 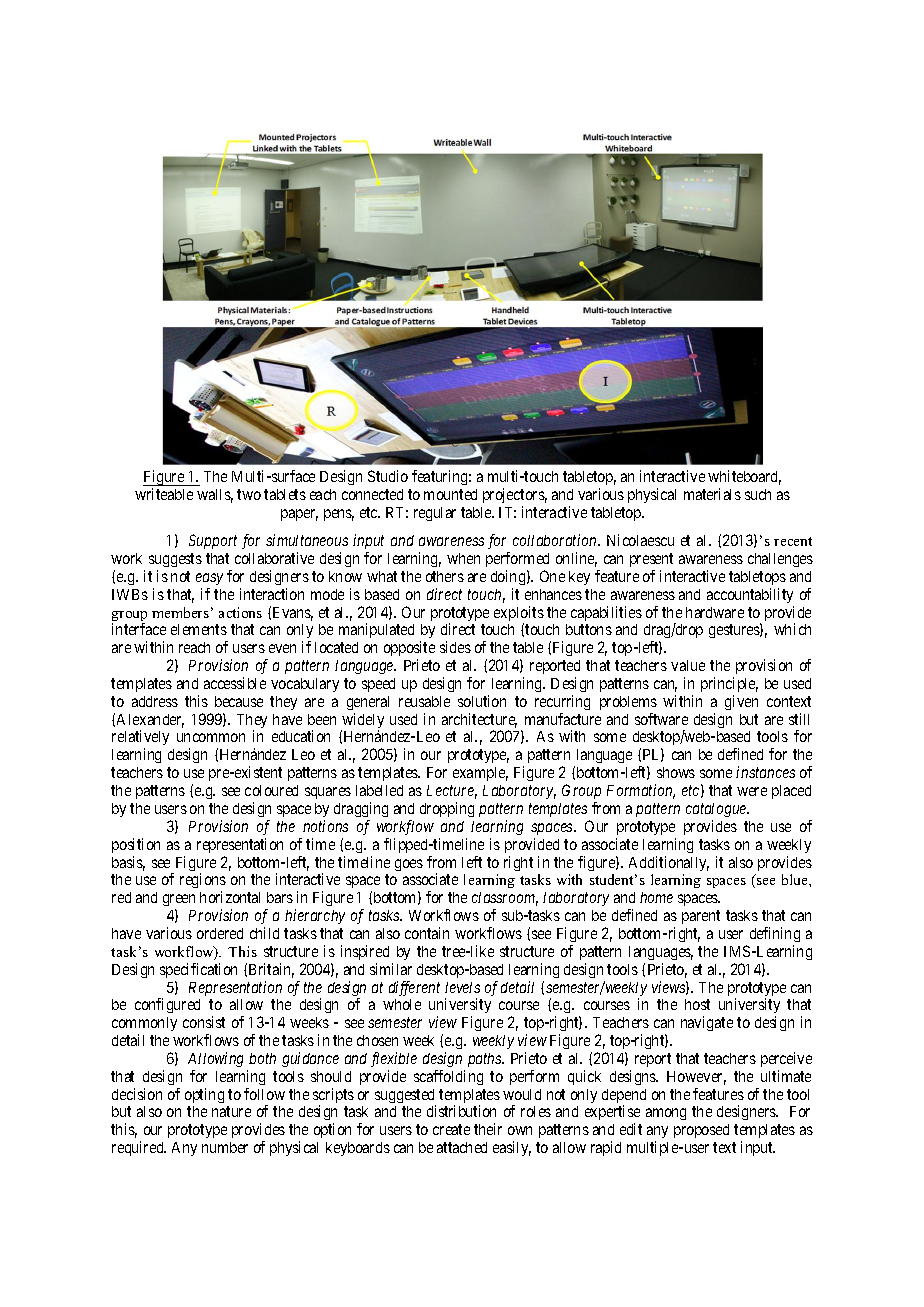 What do you see at coordinates (488, 1129) in the screenshot?
I see `their` at bounding box center [488, 1129].
